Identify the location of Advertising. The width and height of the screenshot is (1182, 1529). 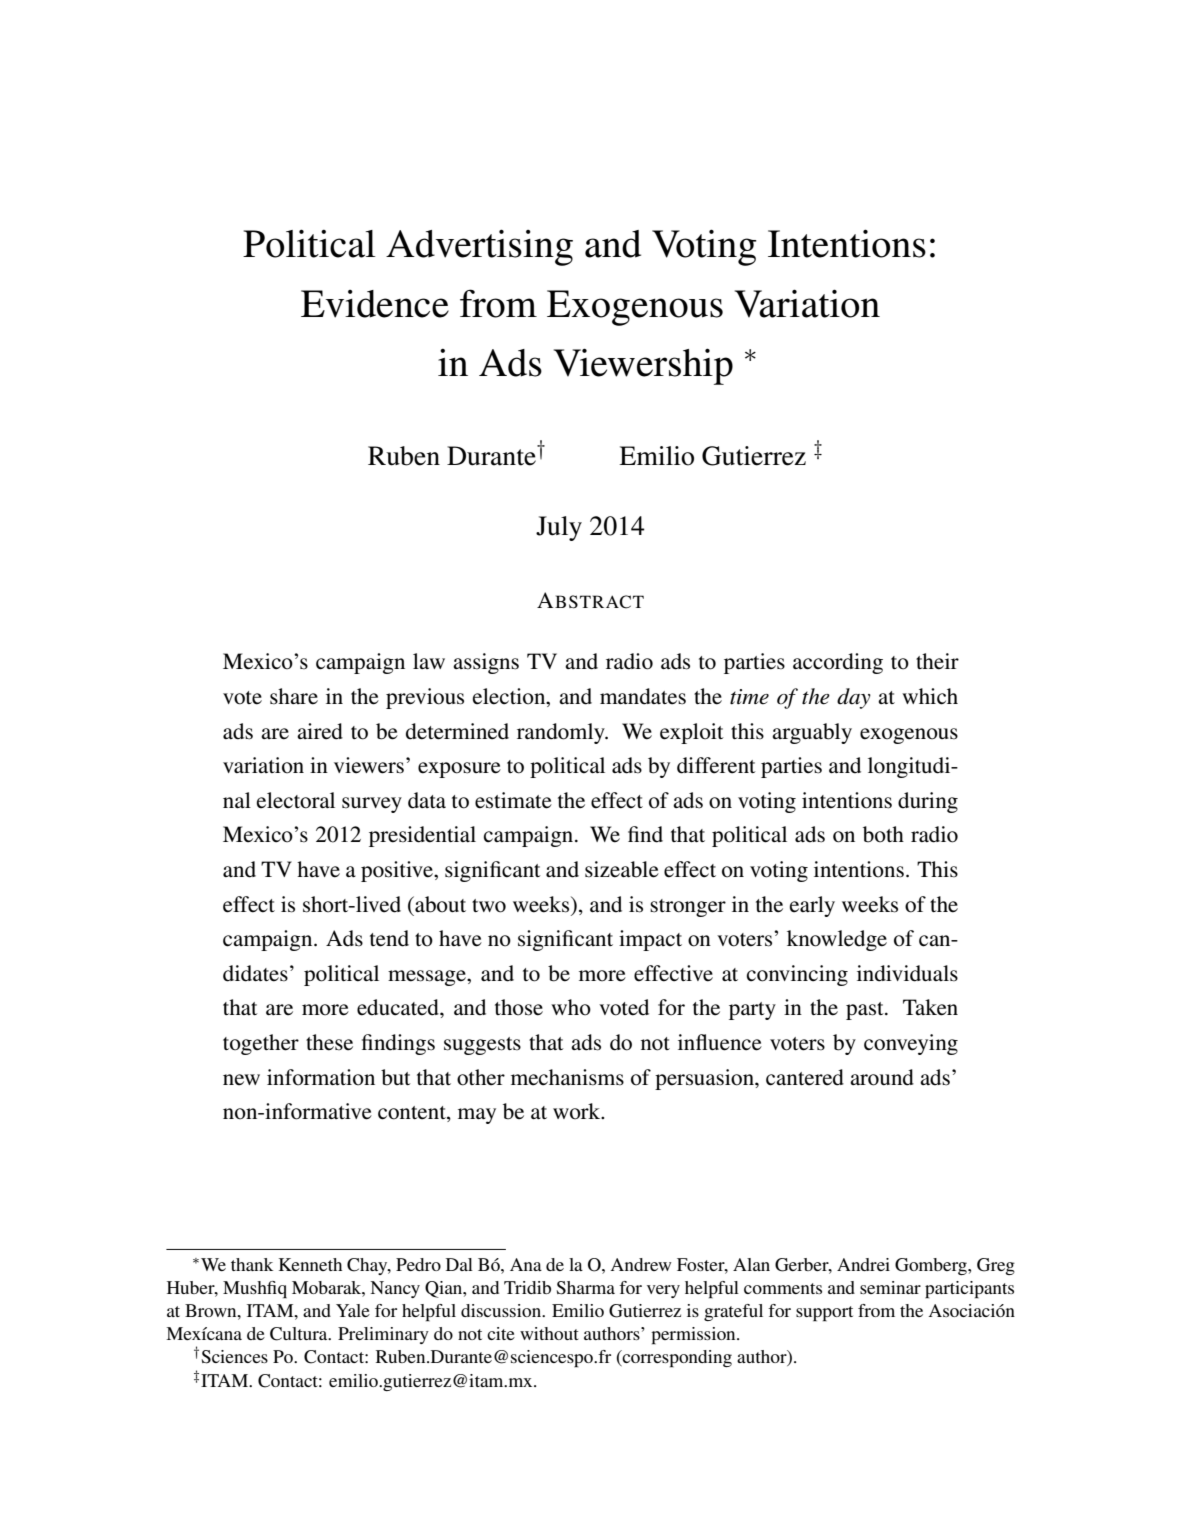
(479, 247).
